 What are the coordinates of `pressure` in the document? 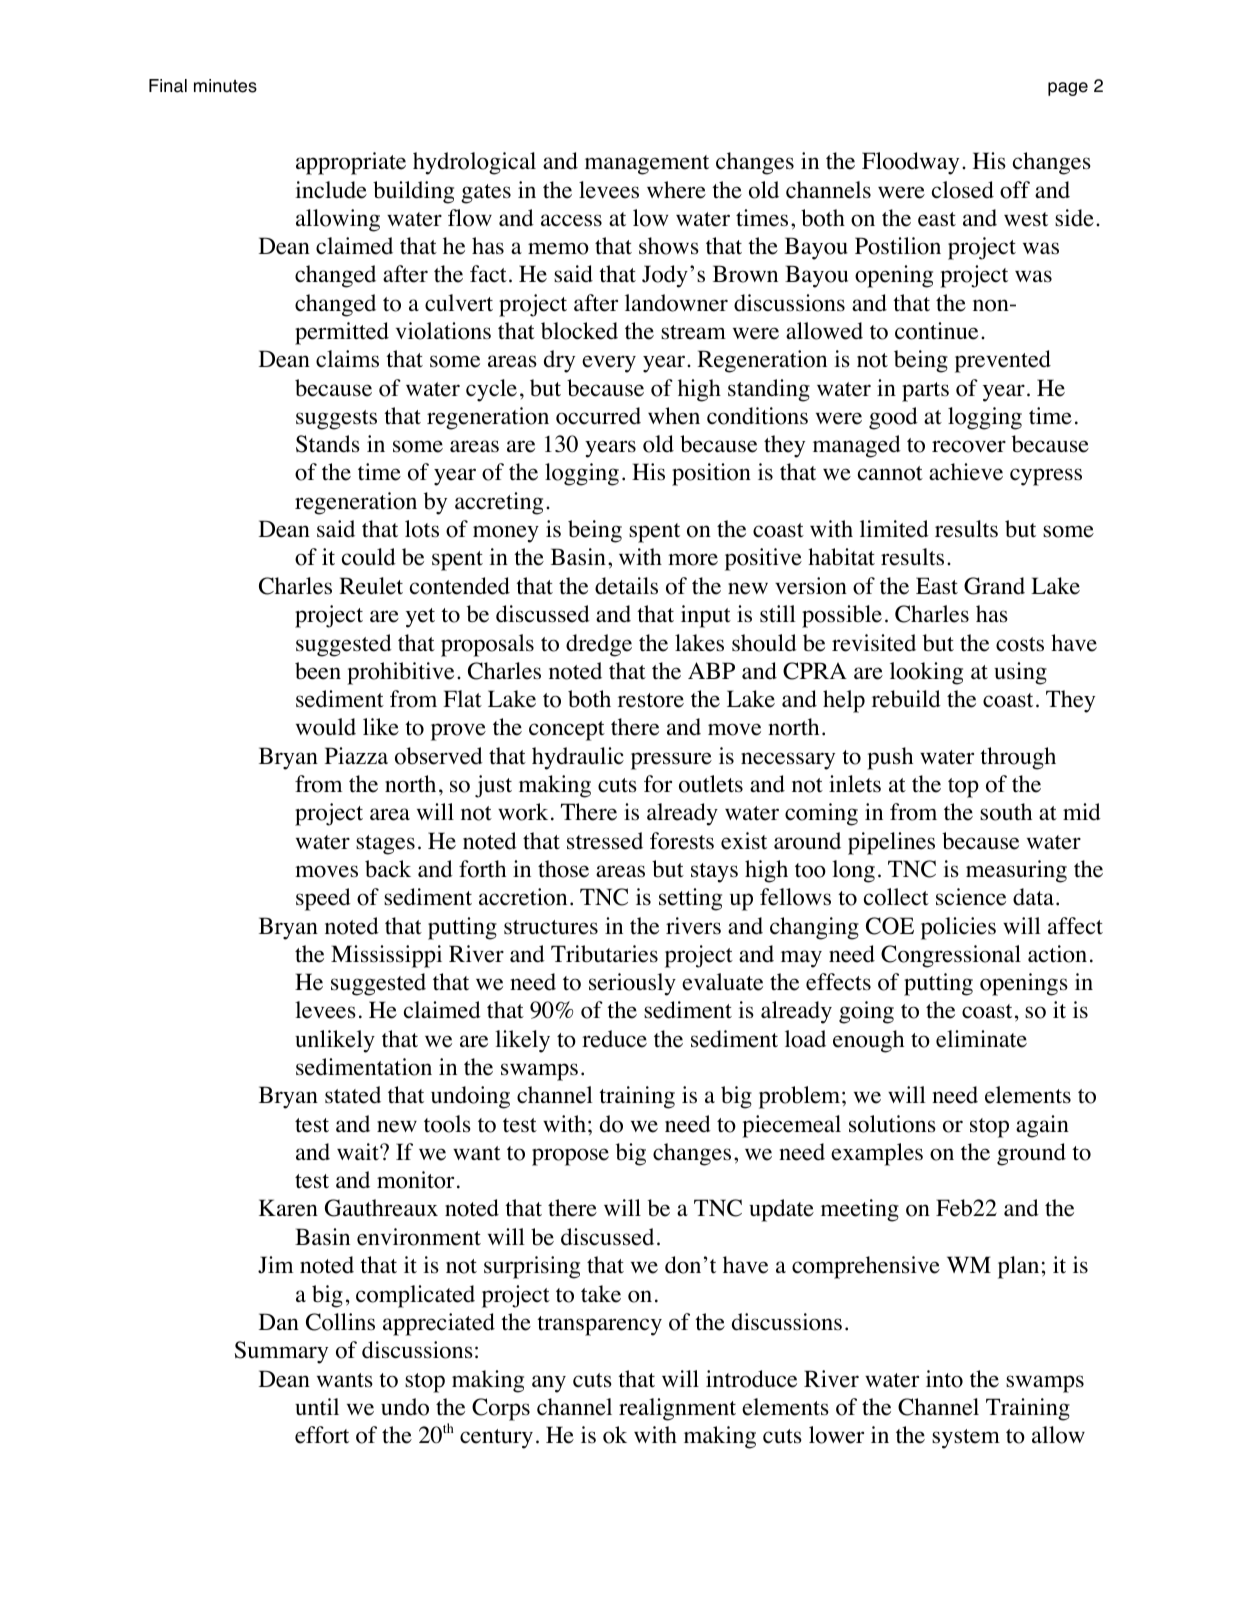 It's located at (671, 761).
